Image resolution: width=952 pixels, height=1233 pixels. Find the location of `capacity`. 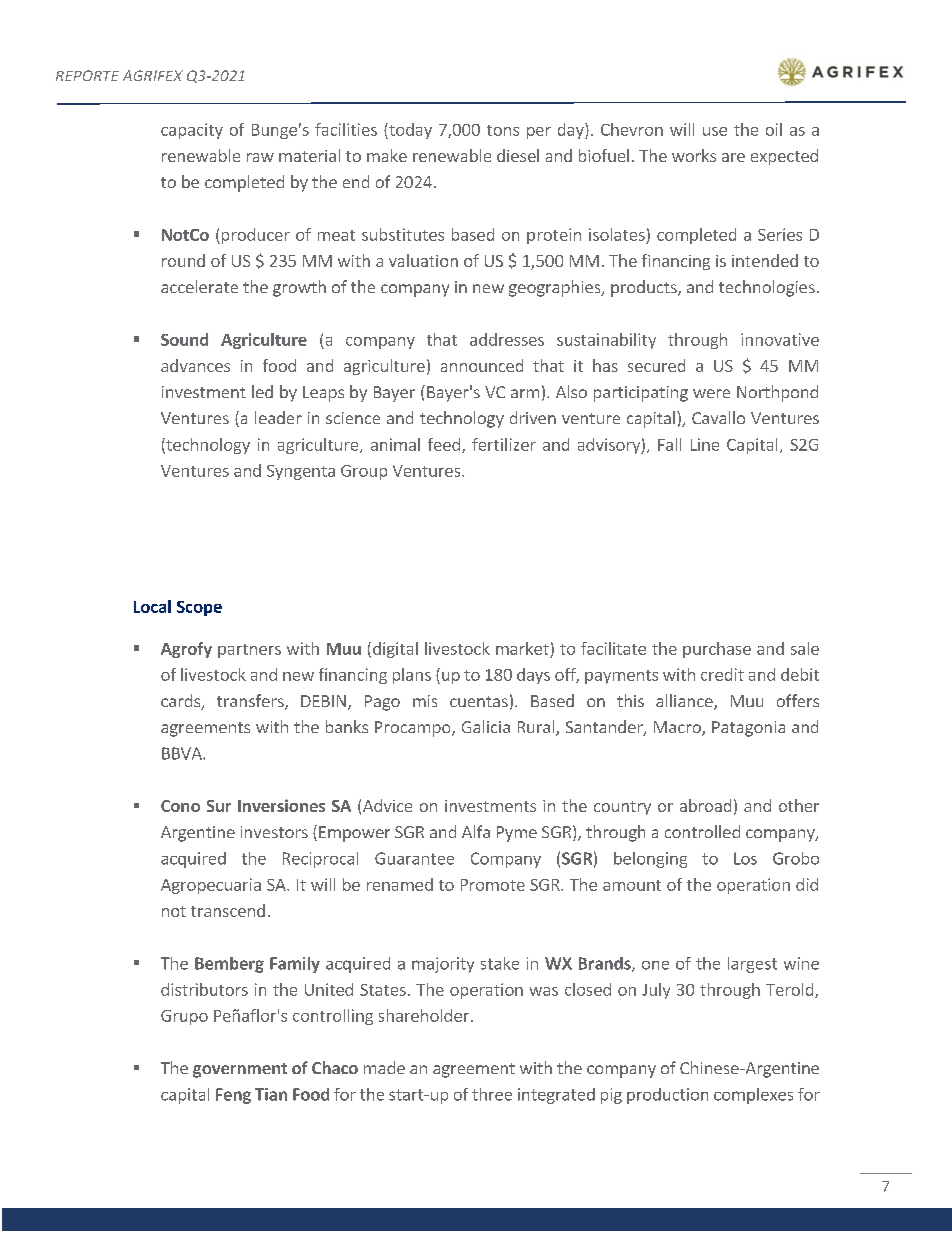

capacity is located at coordinates (192, 131).
